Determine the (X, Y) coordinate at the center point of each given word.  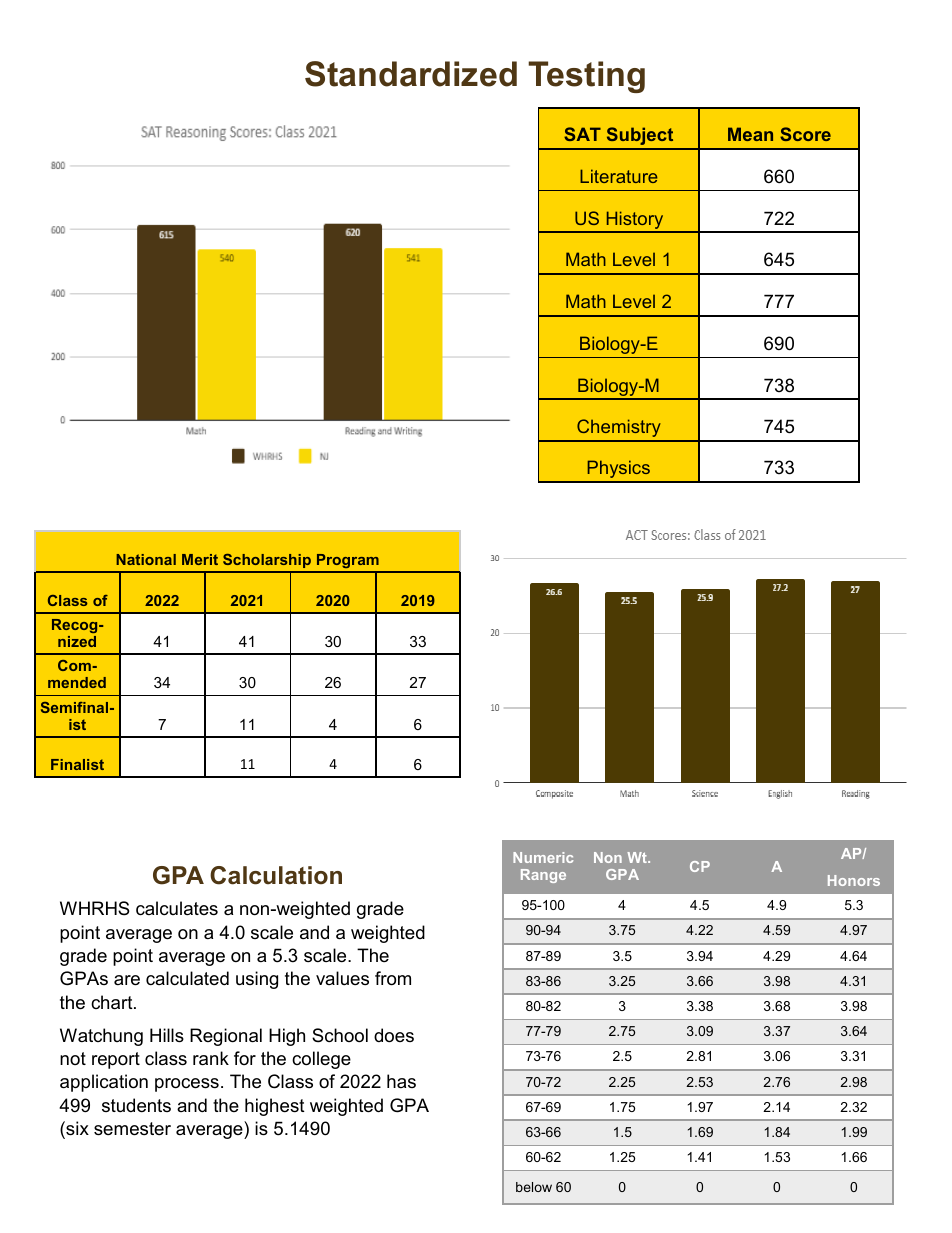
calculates (177, 908)
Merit (200, 559)
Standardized (411, 74)
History (635, 221)
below (534, 1187)
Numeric (543, 857)
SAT (582, 134)
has (401, 1081)
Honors (854, 880)
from (393, 978)
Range (543, 876)
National (146, 559)
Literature (619, 176)
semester (132, 1129)
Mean (750, 134)
